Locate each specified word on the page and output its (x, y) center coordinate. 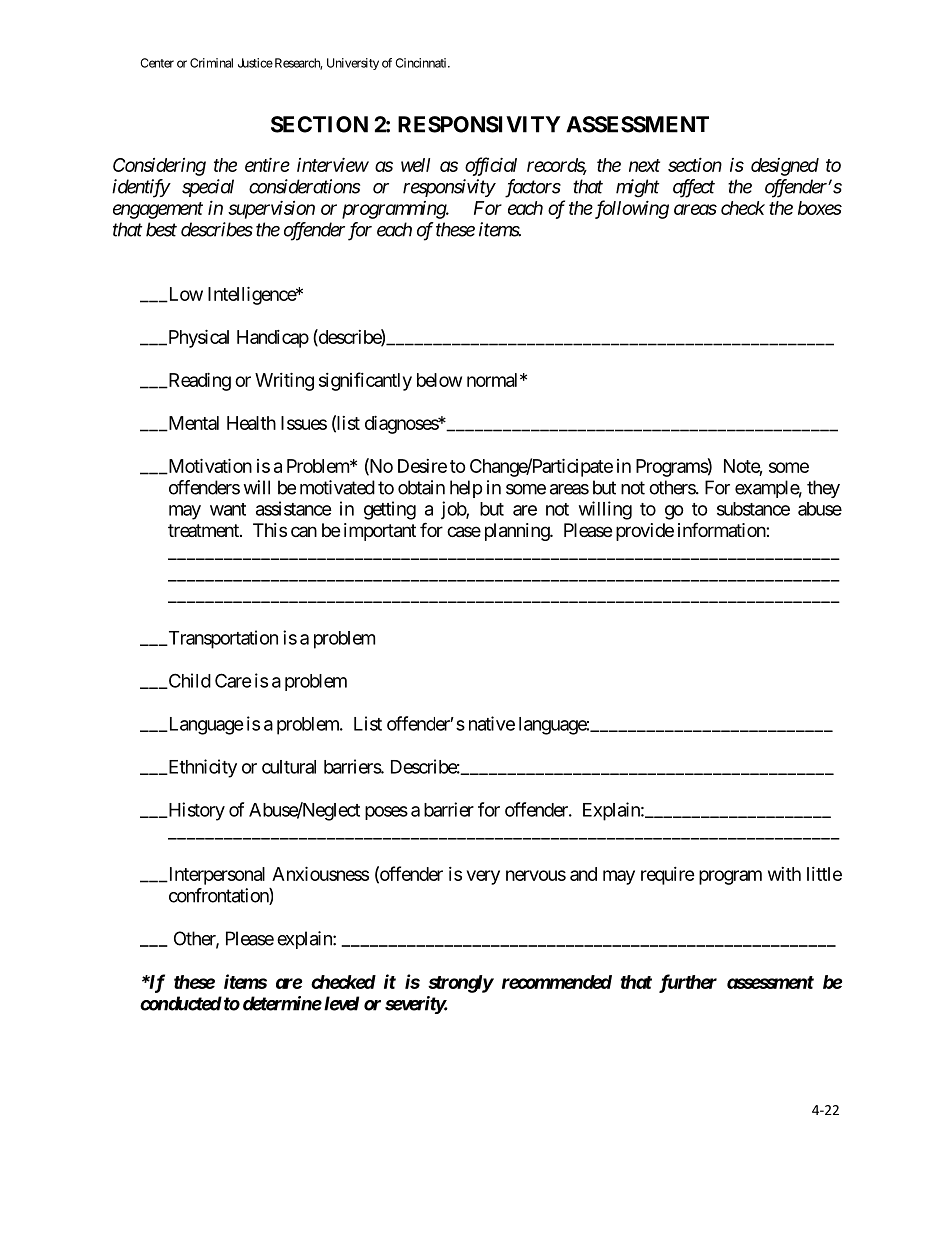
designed (785, 167)
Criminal (211, 63)
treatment (204, 530)
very (483, 877)
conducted (181, 1003)
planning (518, 532)
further (688, 983)
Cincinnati (422, 63)
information (722, 529)
